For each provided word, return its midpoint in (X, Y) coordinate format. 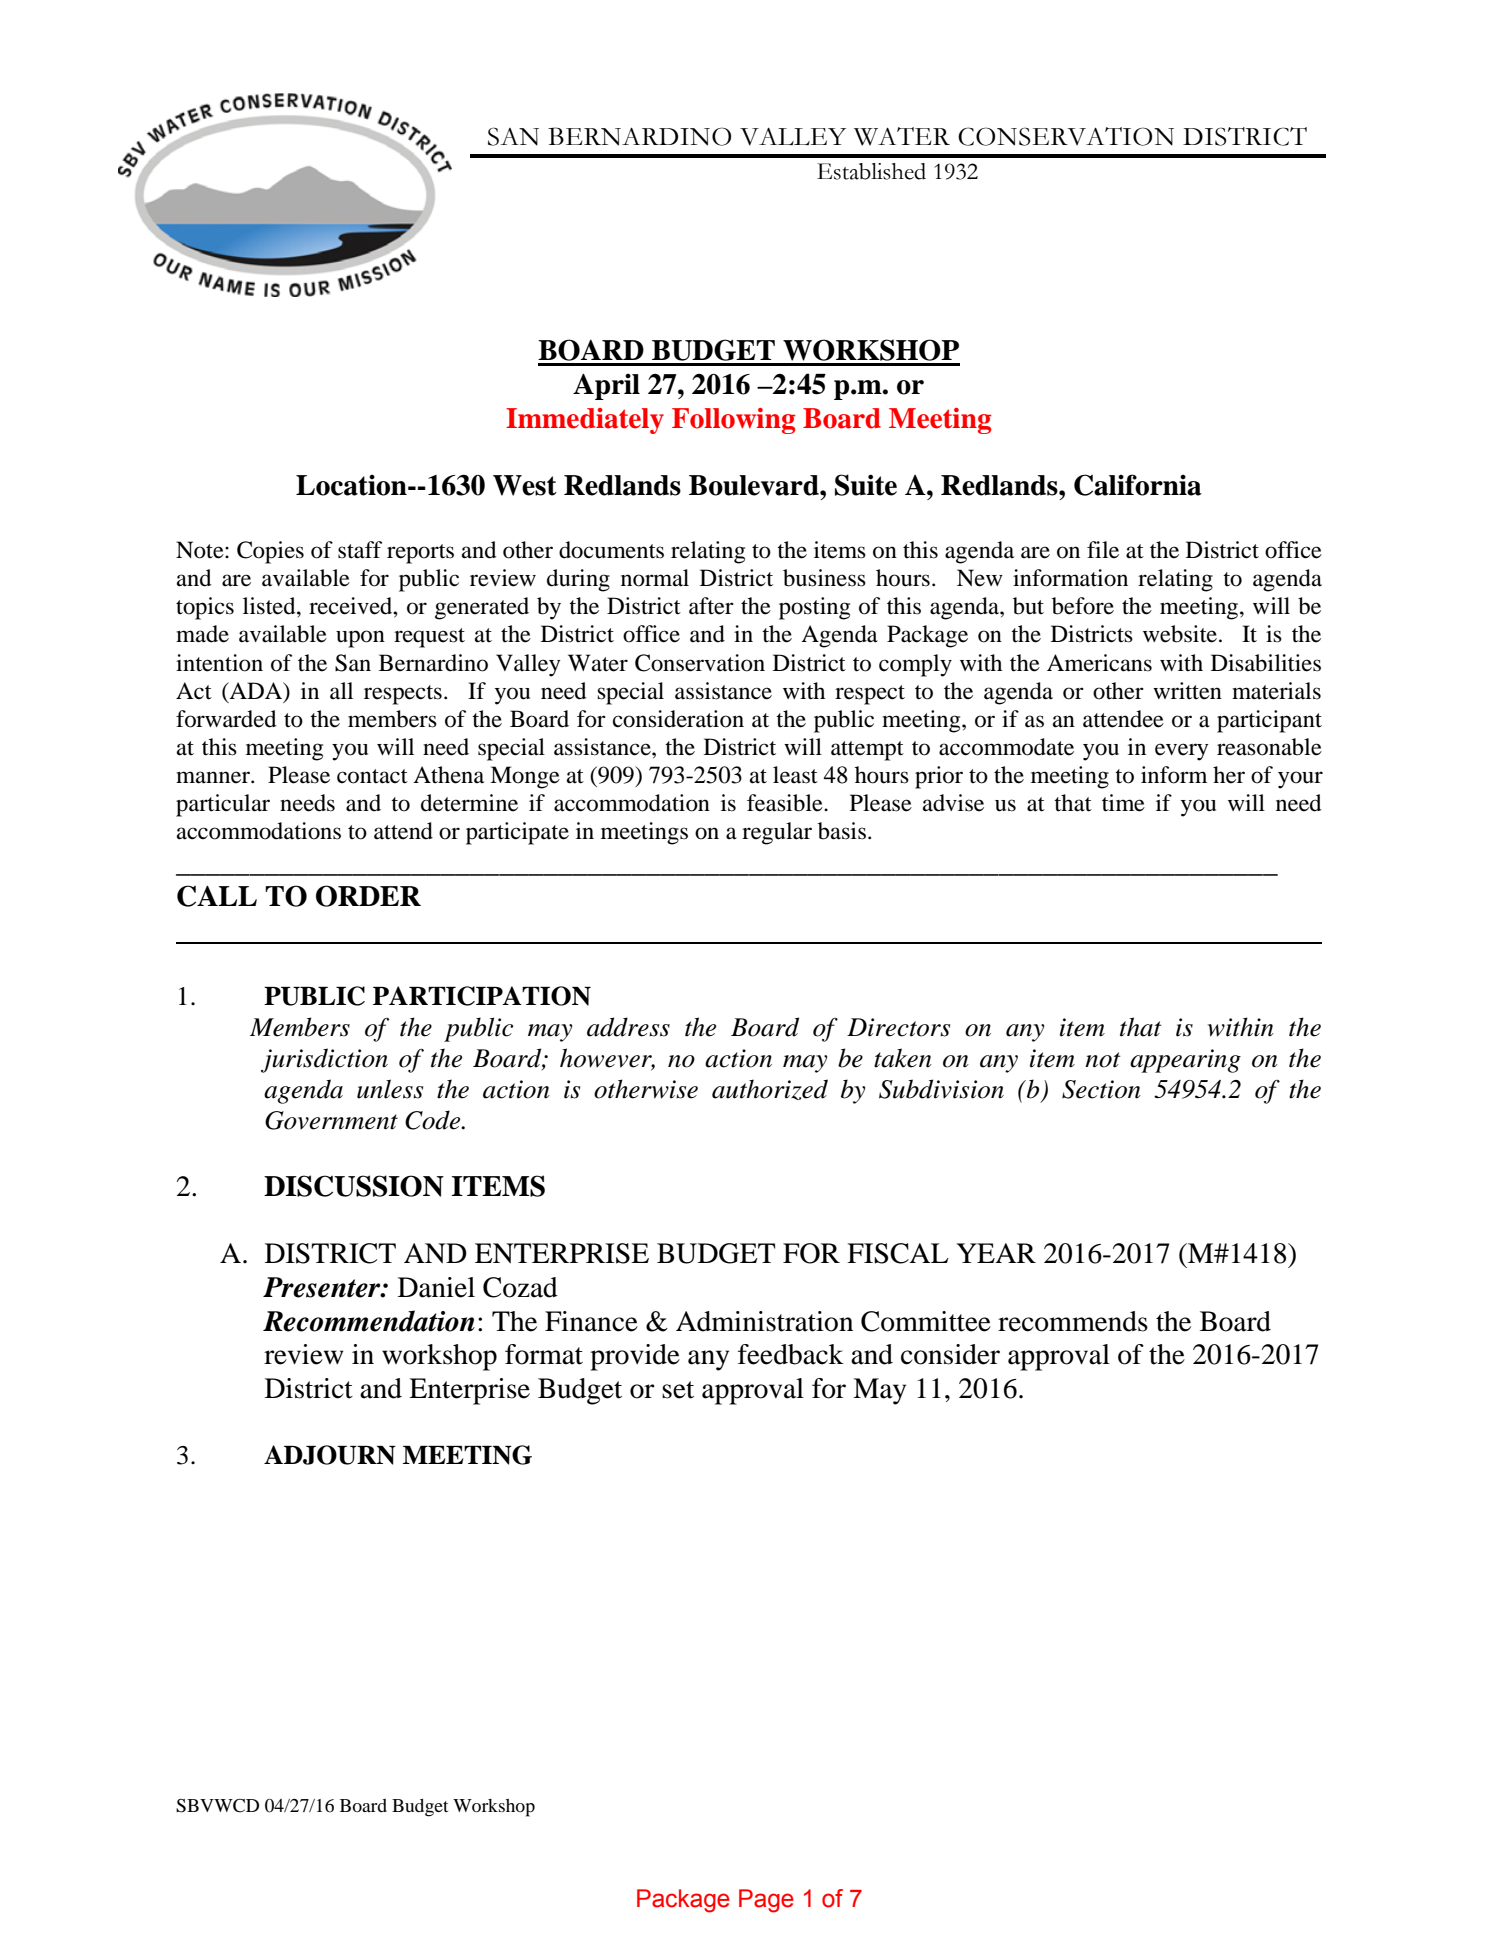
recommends (1073, 1321)
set (678, 1390)
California (1138, 485)
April (606, 386)
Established (871, 171)
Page (766, 1901)
